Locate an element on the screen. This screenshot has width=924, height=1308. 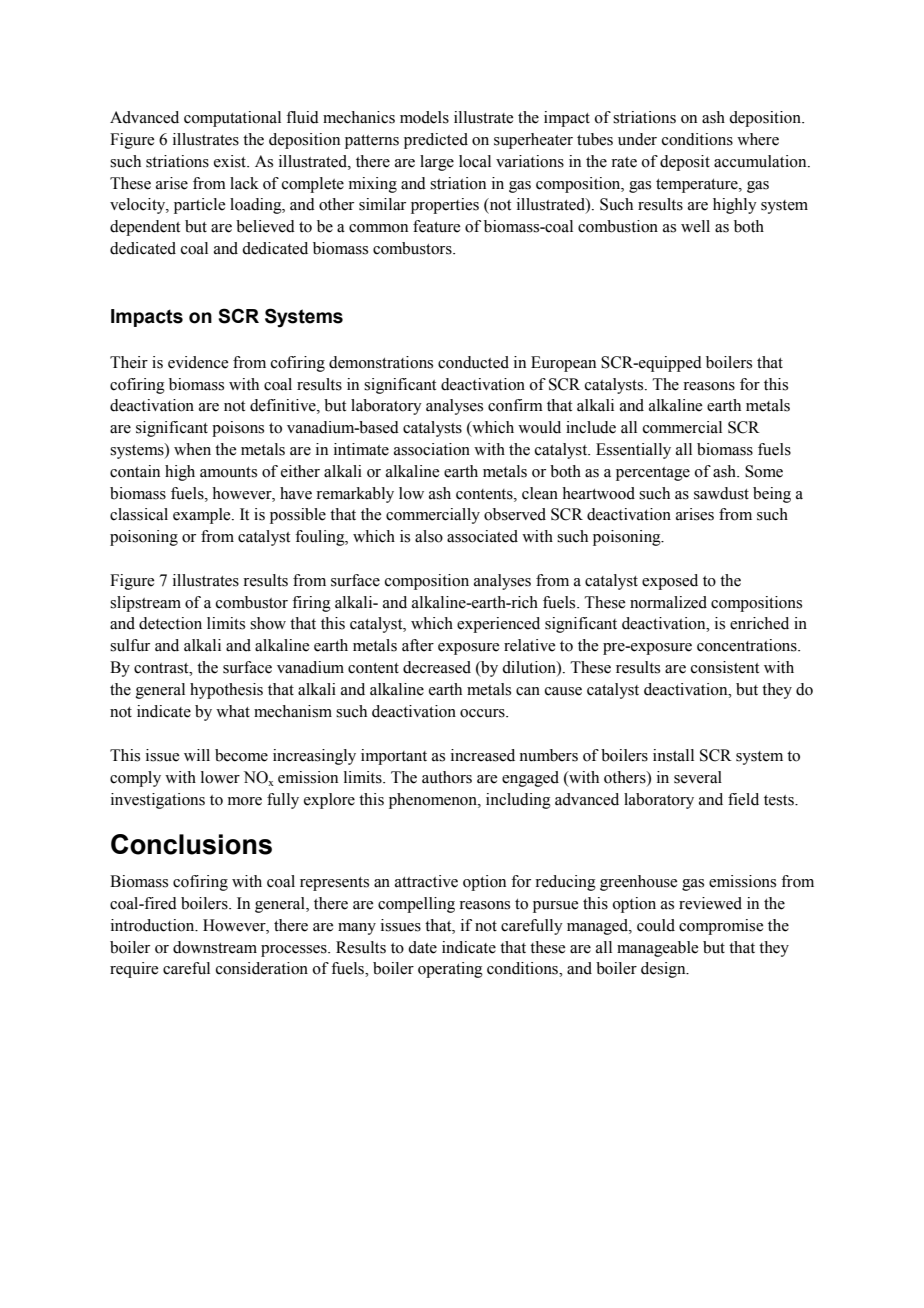
also is located at coordinates (429, 536).
